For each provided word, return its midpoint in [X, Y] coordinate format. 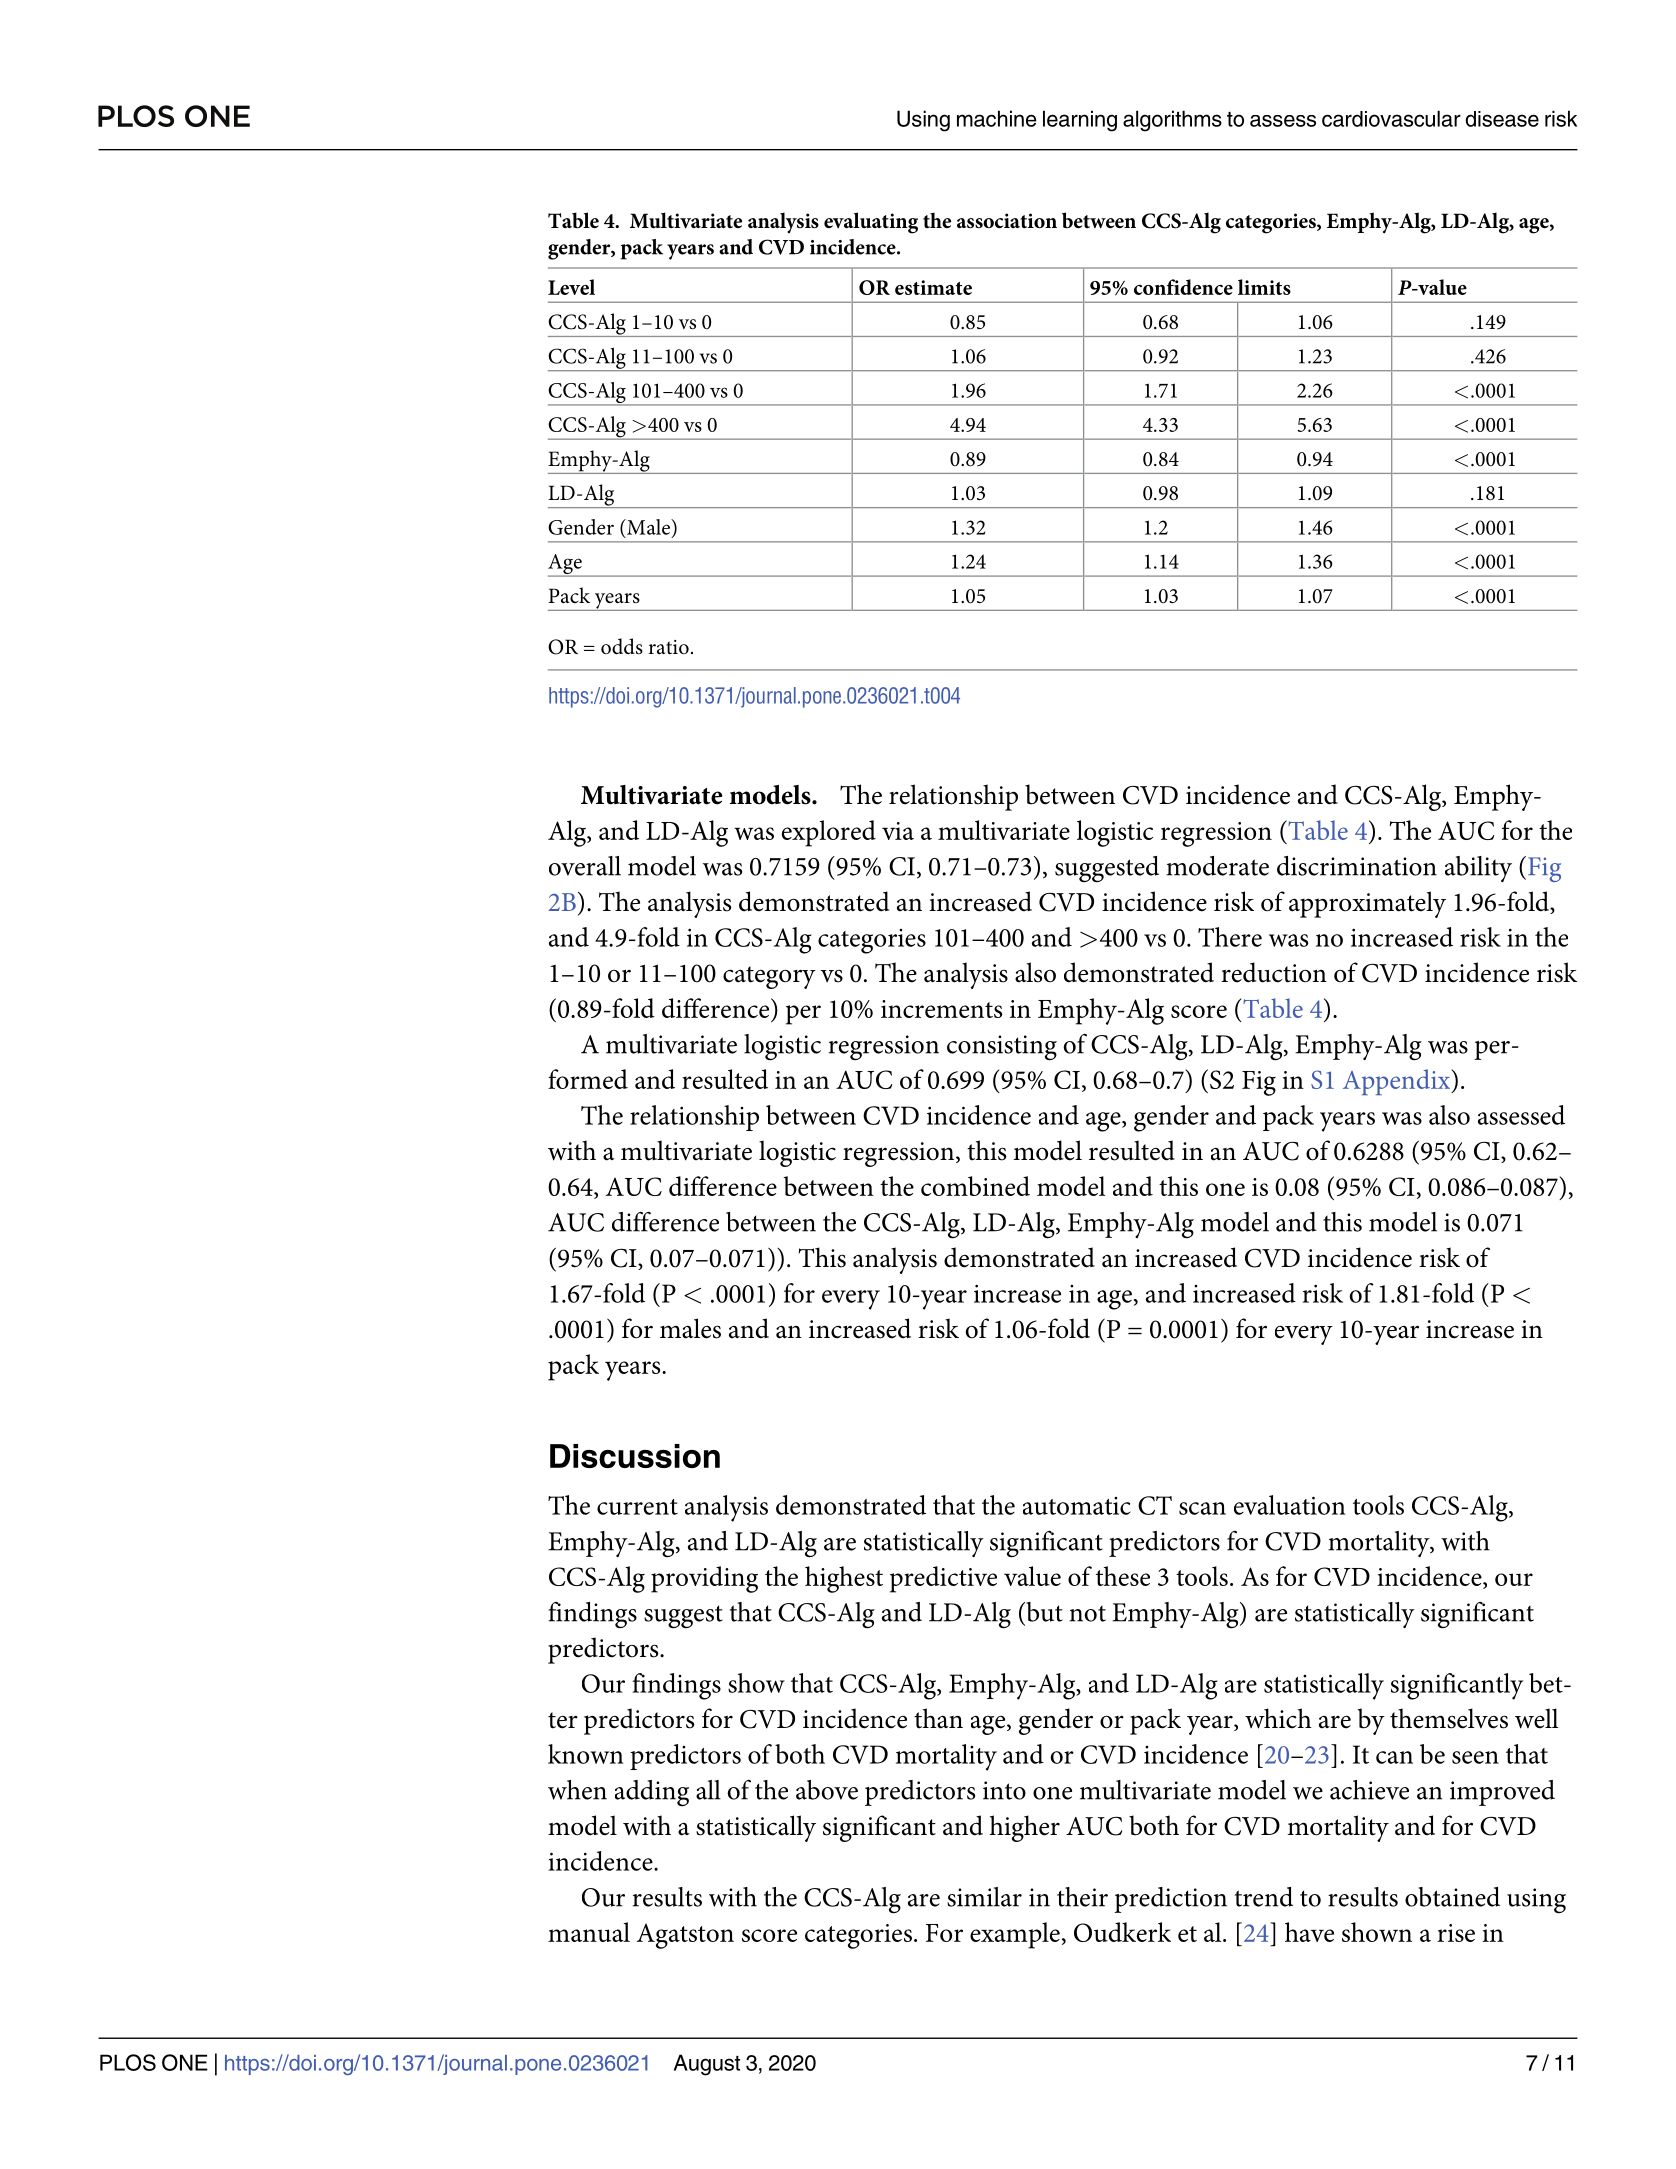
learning [1080, 121]
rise [1456, 1933]
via [898, 831]
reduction [1274, 972]
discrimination [1357, 866]
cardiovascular [1391, 118]
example [1015, 1935]
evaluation [1289, 1505]
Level [571, 287]
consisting [1002, 1048]
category [769, 977]
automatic [1077, 1506]
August [707, 2065]
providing [704, 1579]
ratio [669, 647]
